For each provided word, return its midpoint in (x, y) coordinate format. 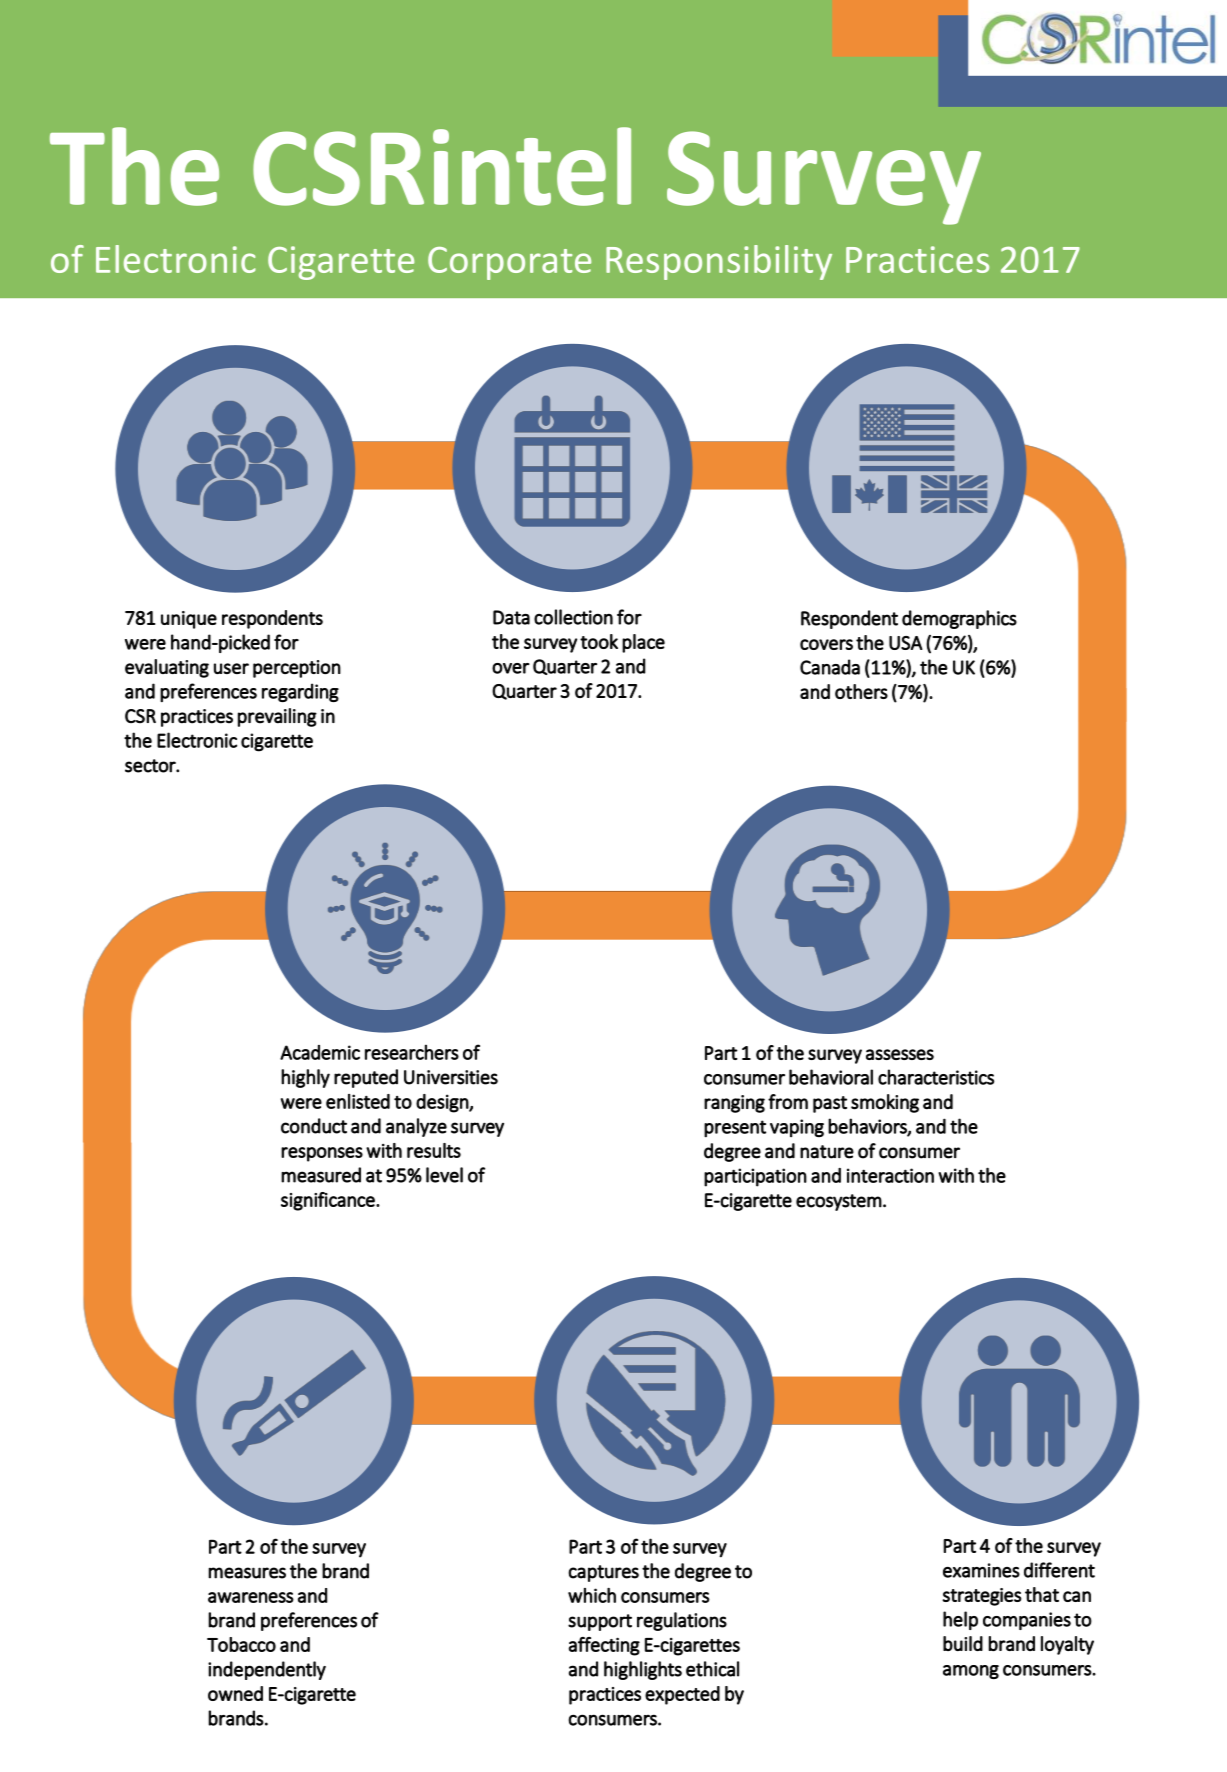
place (643, 643)
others (861, 691)
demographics (959, 619)
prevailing (277, 717)
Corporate (509, 263)
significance (329, 1201)
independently (267, 1670)
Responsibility (719, 262)
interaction (890, 1175)
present (735, 1129)
